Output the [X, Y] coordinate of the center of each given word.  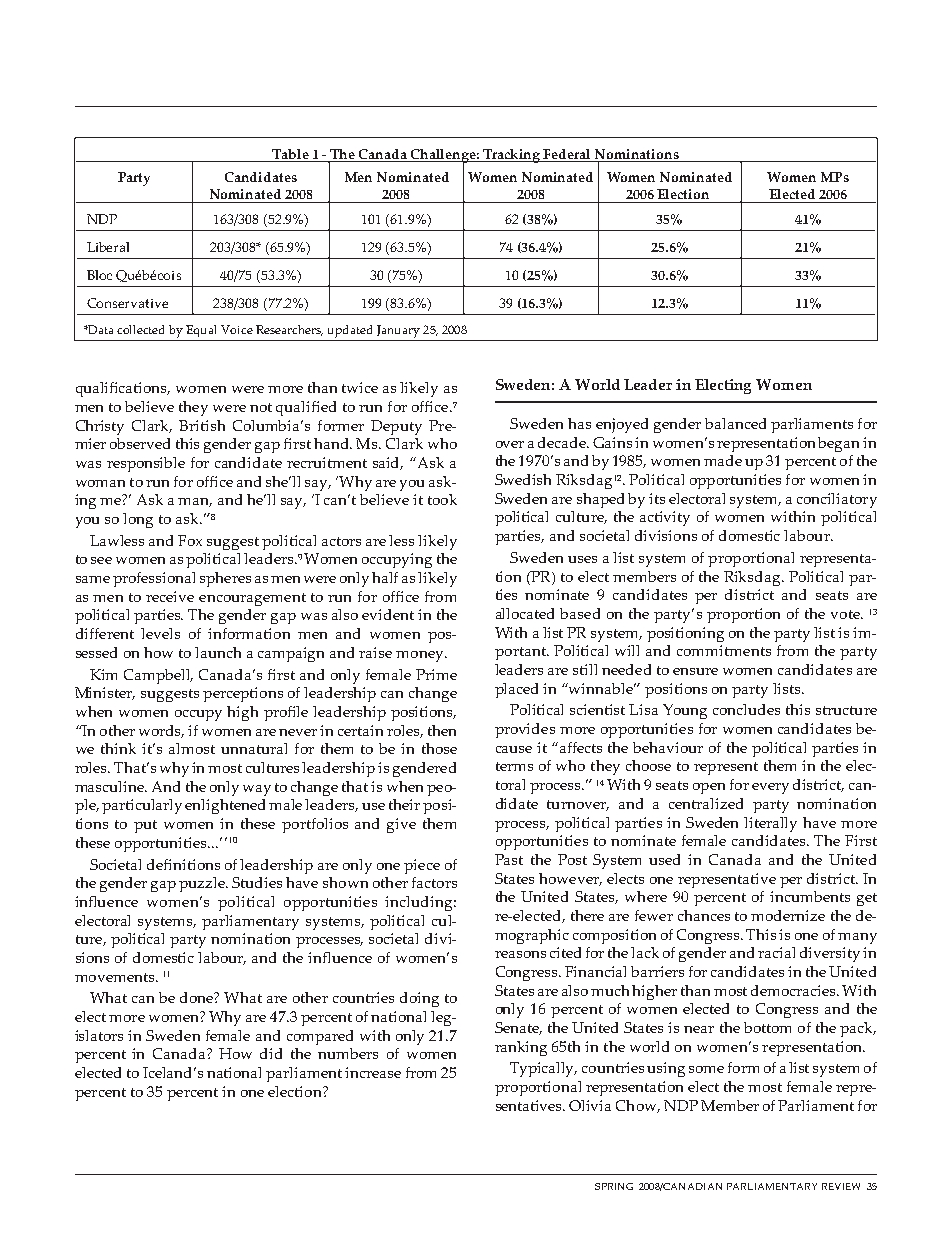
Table [290, 154]
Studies [257, 882]
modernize [788, 915]
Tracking [512, 156]
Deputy [396, 427]
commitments [724, 650]
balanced [735, 423]
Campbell [158, 676]
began [838, 444]
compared [320, 1037]
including [420, 903]
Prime [436, 674]
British [202, 425]
